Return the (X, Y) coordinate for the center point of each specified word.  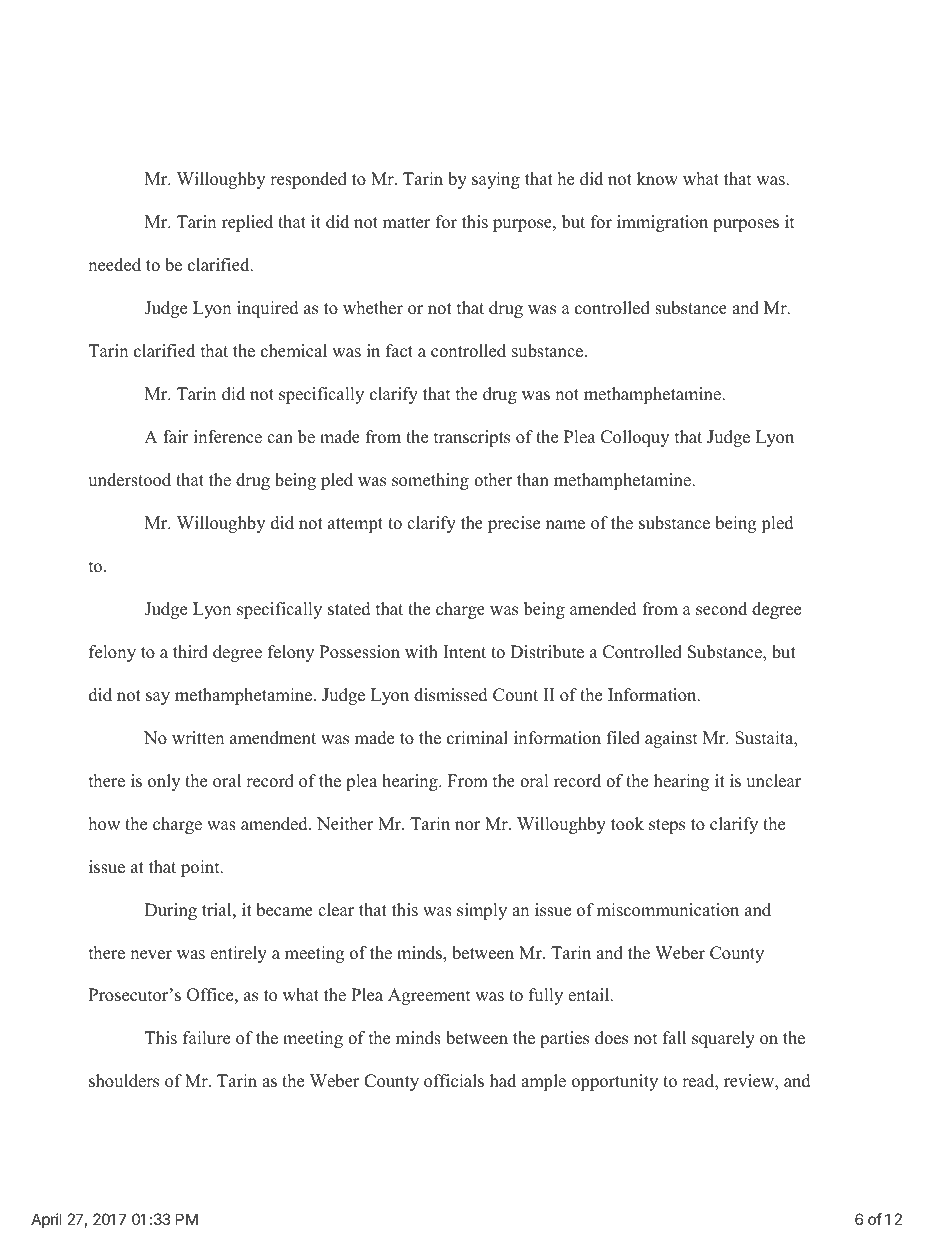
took (627, 824)
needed (114, 265)
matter (406, 223)
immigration (662, 223)
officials (454, 1081)
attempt (355, 525)
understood (129, 480)
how (104, 824)
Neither (345, 824)
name (565, 525)
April (46, 1220)
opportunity (615, 1082)
